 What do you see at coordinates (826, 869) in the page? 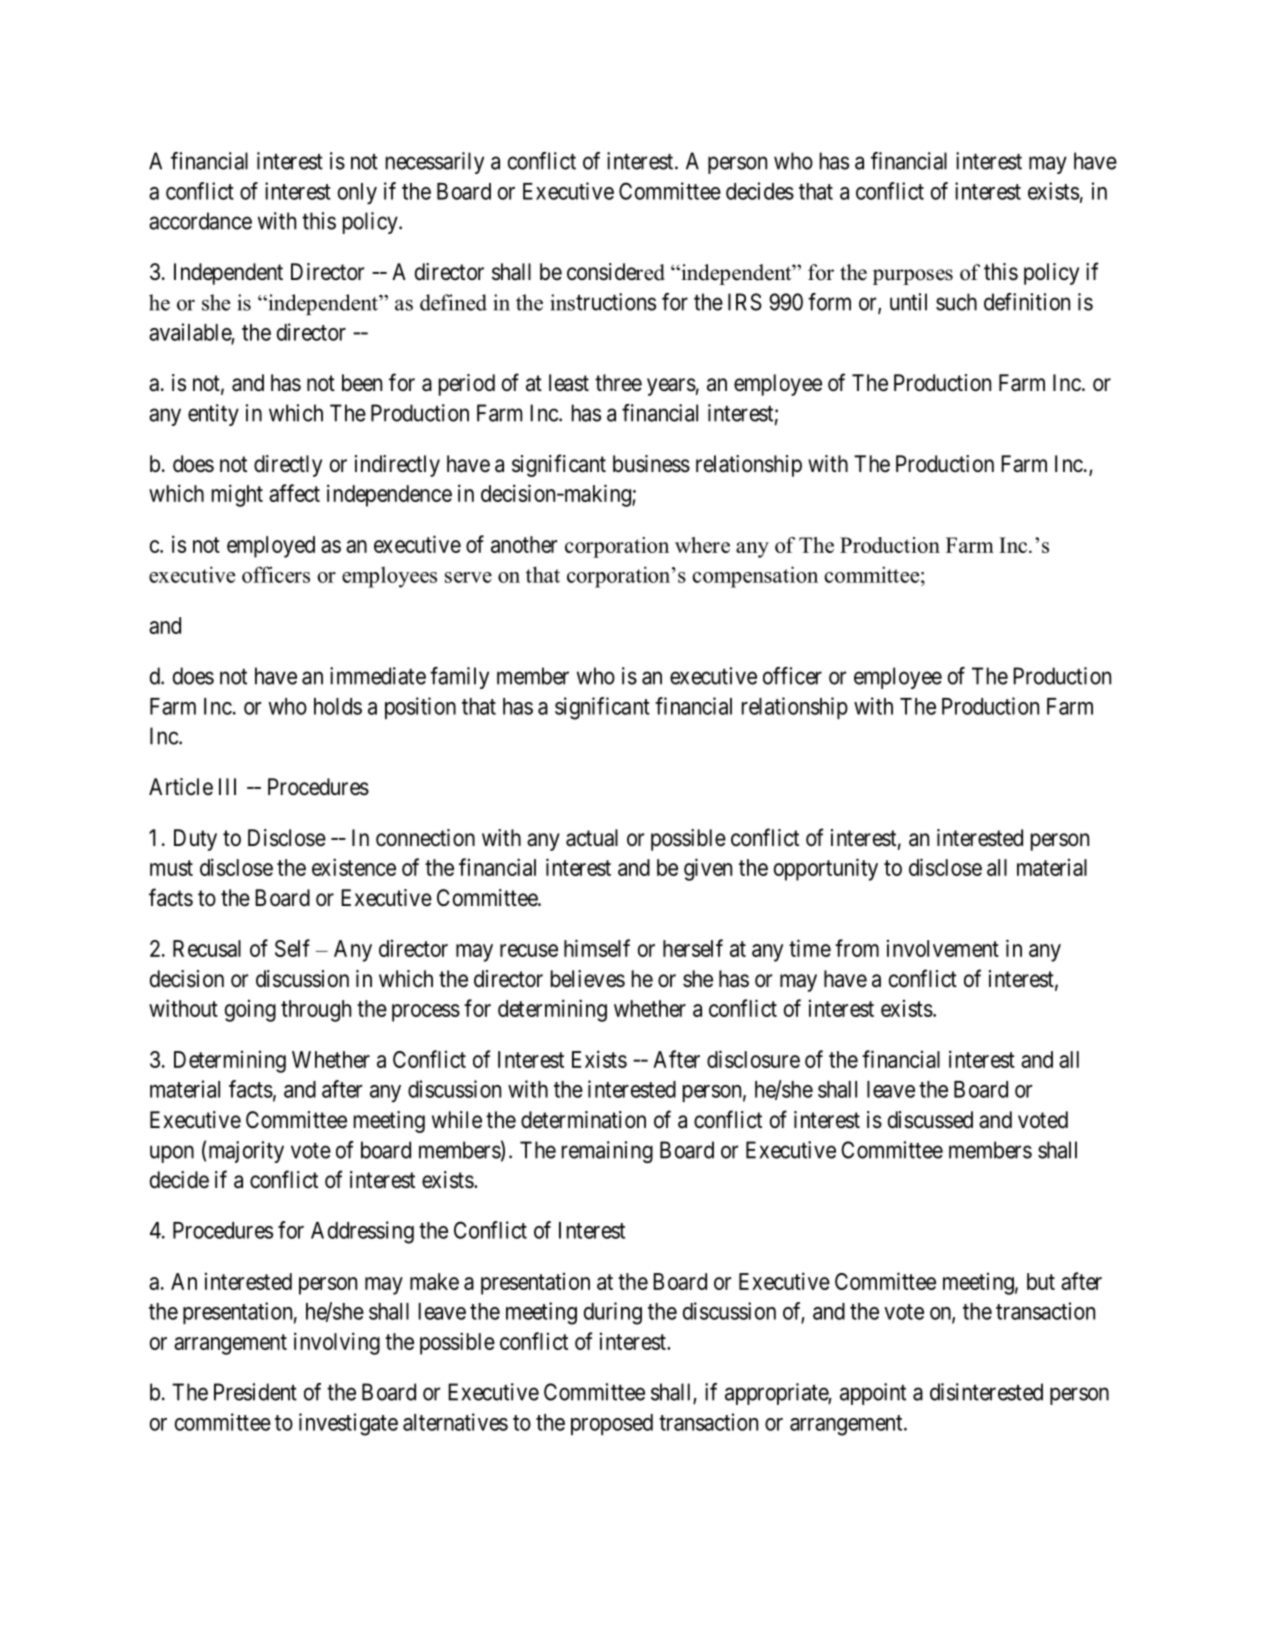
I see `opportunity` at bounding box center [826, 869].
